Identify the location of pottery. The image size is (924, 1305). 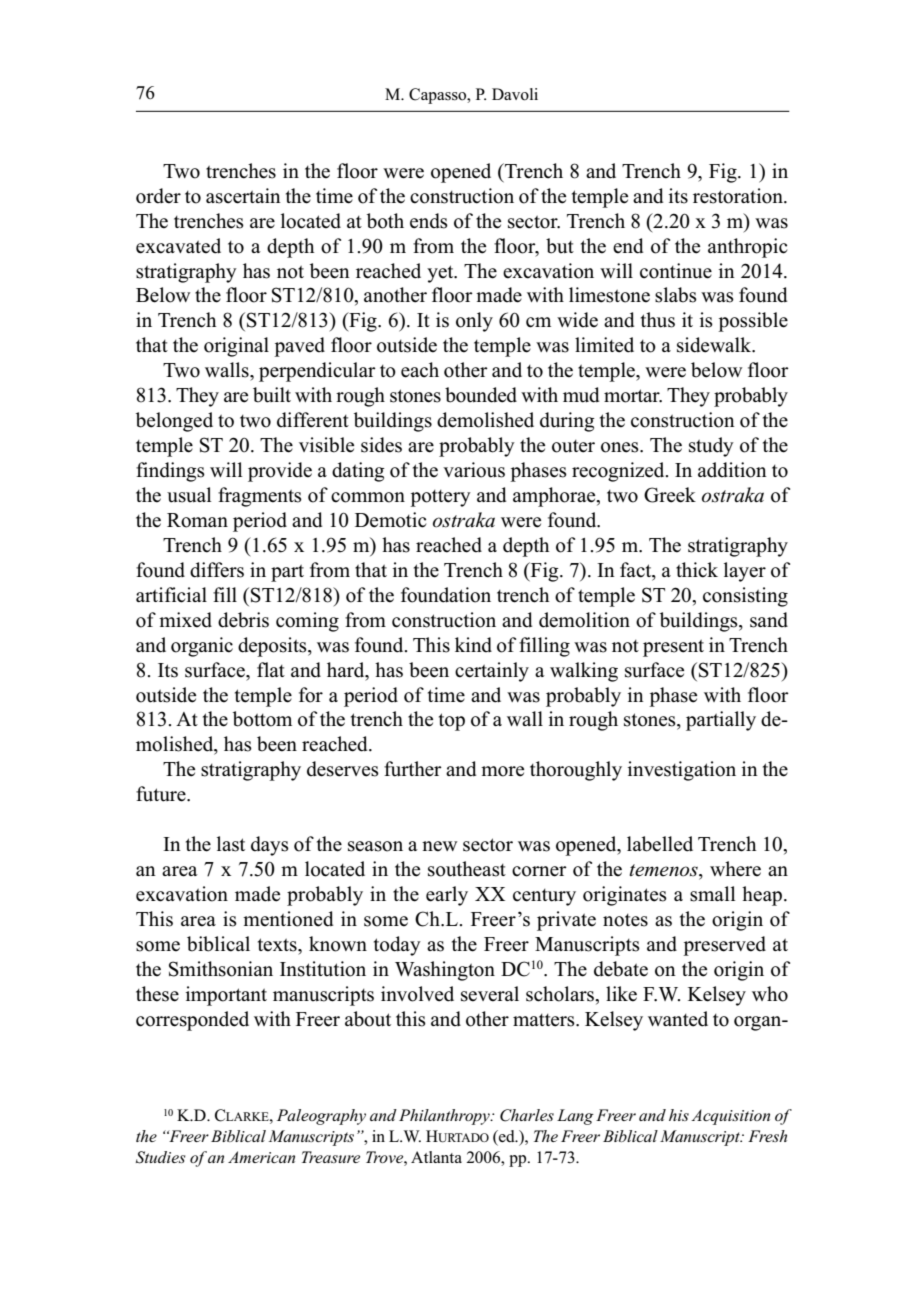
(440, 498).
